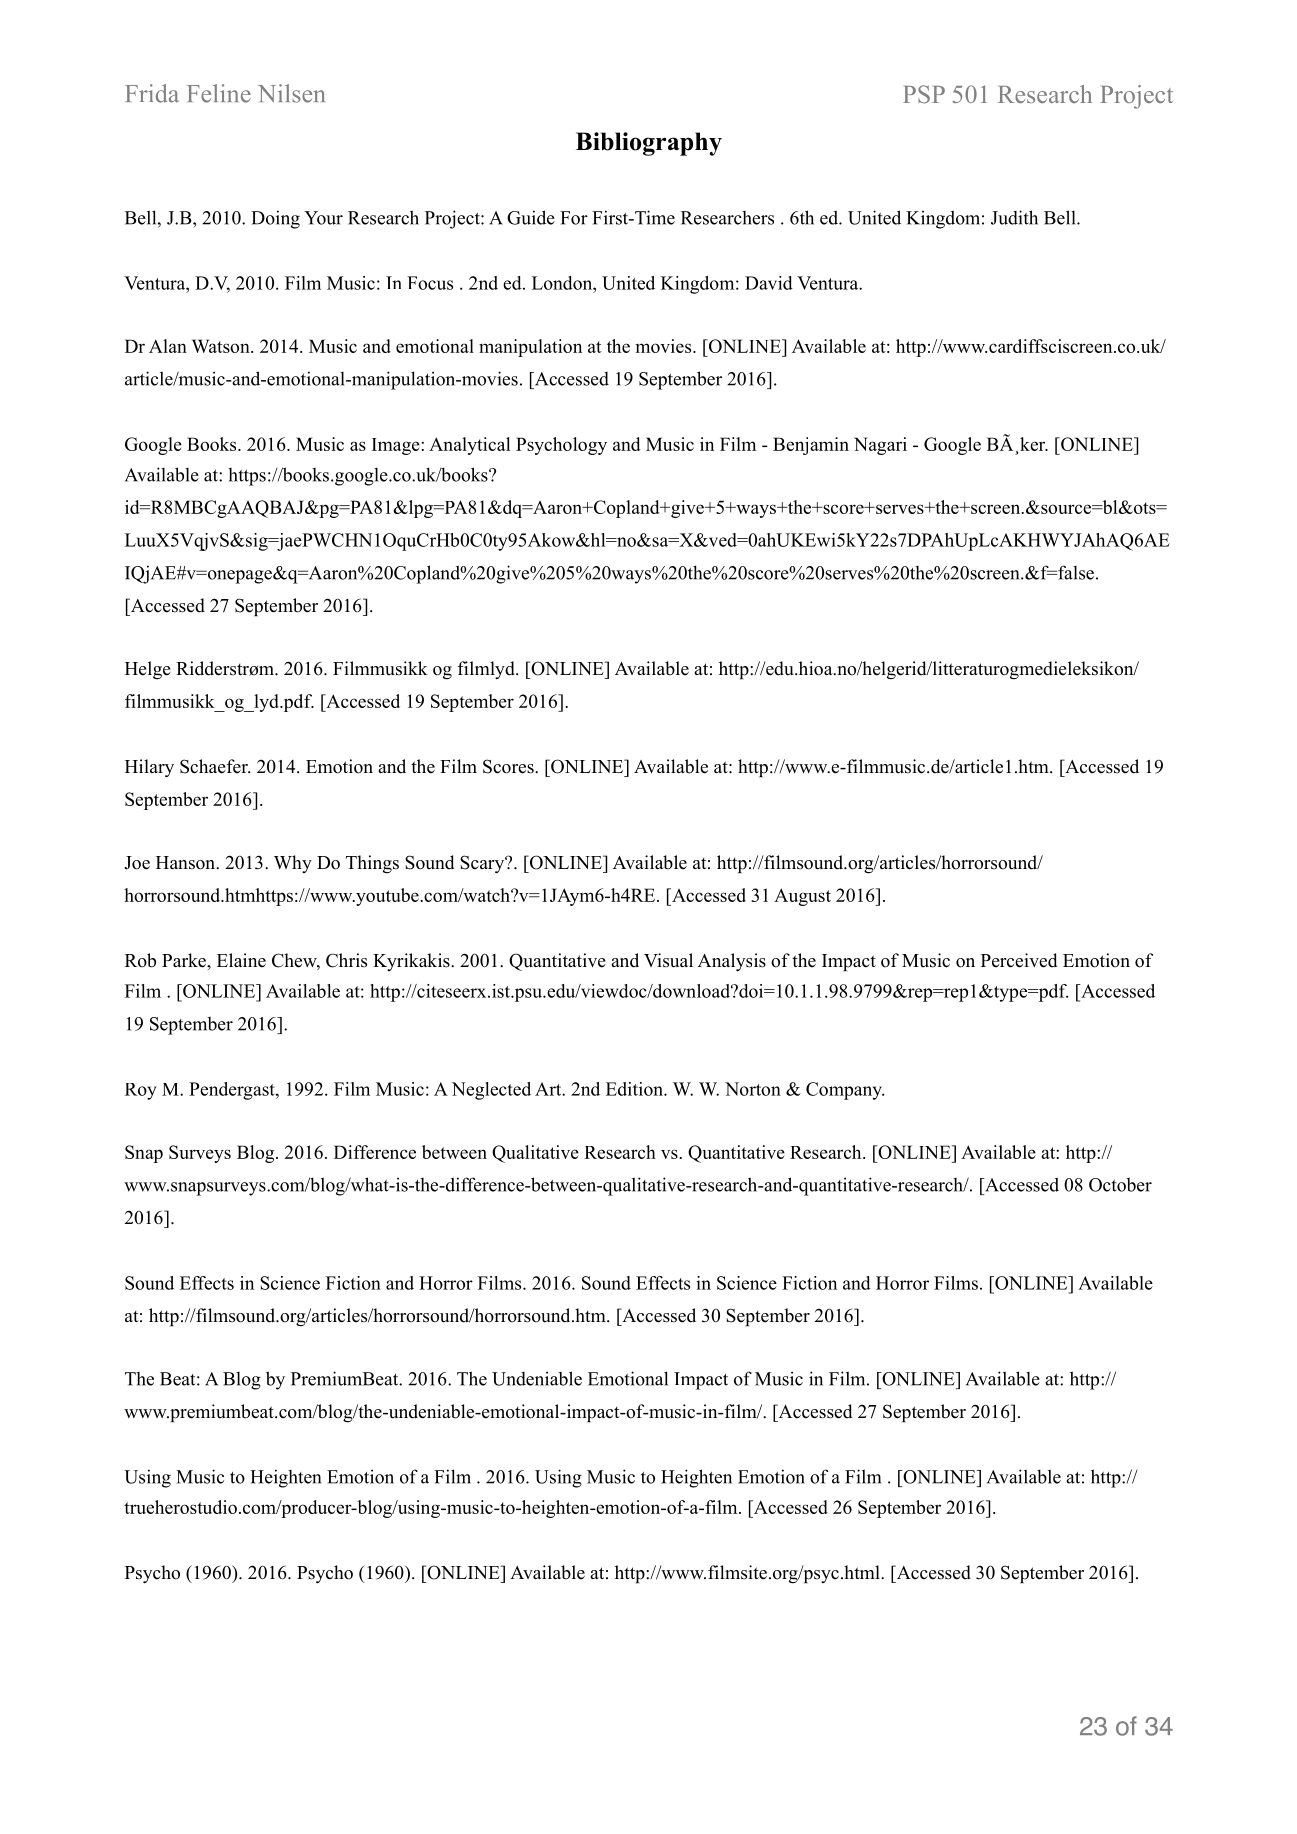 The image size is (1297, 1834). What do you see at coordinates (241, 960) in the screenshot?
I see `Elaine` at bounding box center [241, 960].
